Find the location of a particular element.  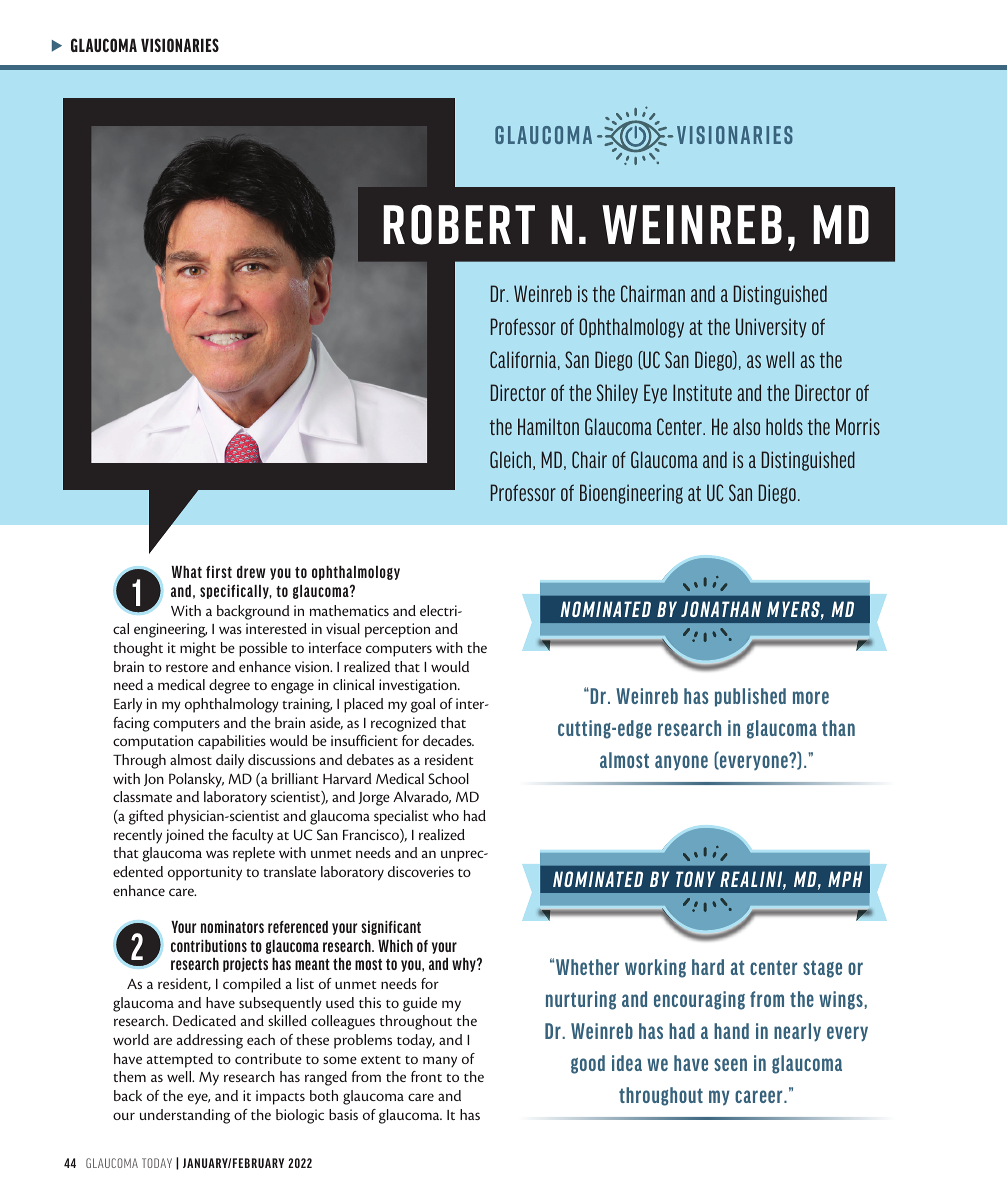

first is located at coordinates (219, 572).
